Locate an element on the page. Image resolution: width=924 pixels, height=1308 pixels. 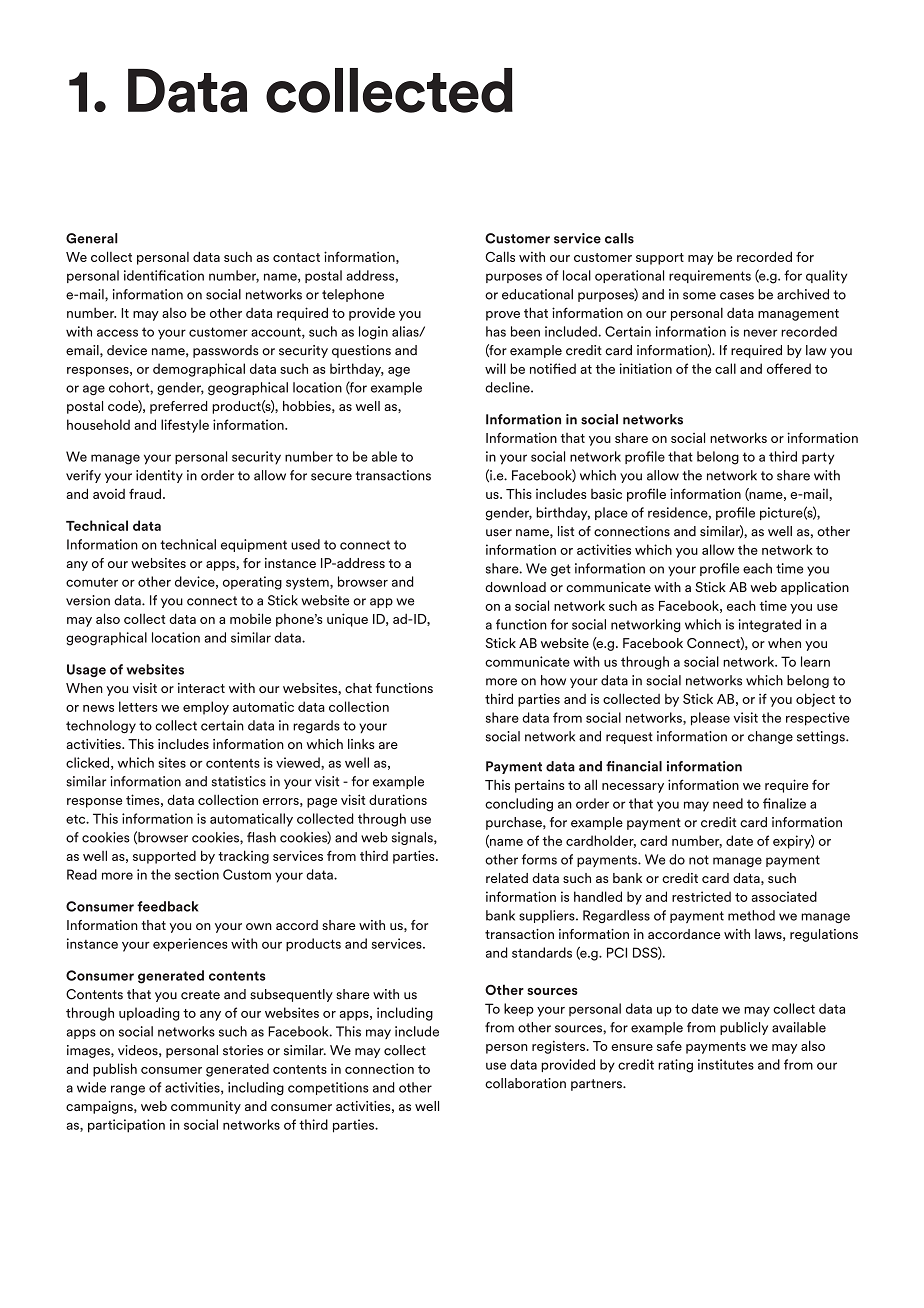
change is located at coordinates (770, 737).
